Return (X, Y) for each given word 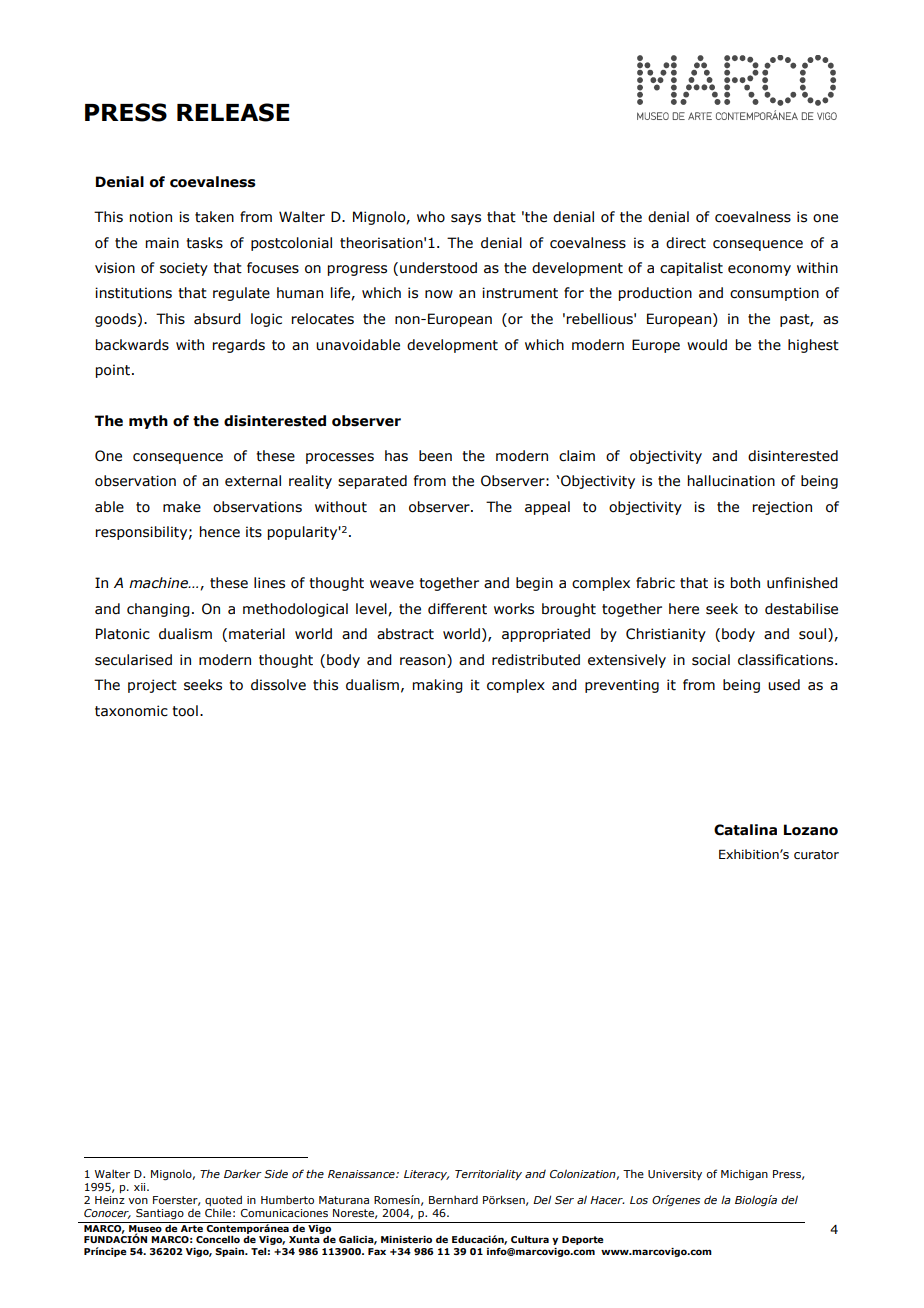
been (435, 456)
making (438, 686)
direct (686, 243)
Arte (192, 1228)
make (182, 507)
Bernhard (453, 1199)
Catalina (745, 830)
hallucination (731, 481)
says (466, 219)
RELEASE (233, 112)
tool (185, 711)
